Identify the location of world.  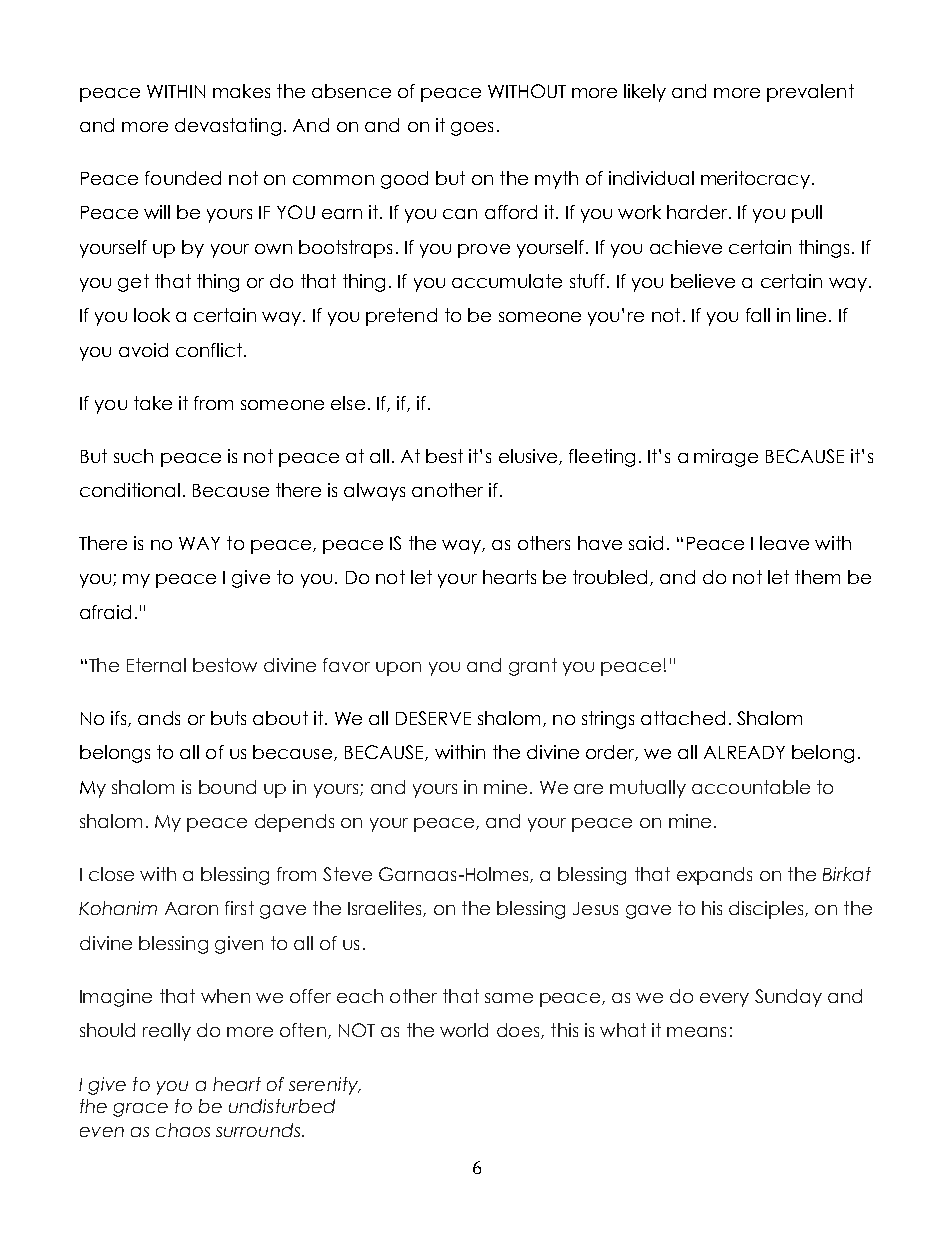
(464, 1030).
